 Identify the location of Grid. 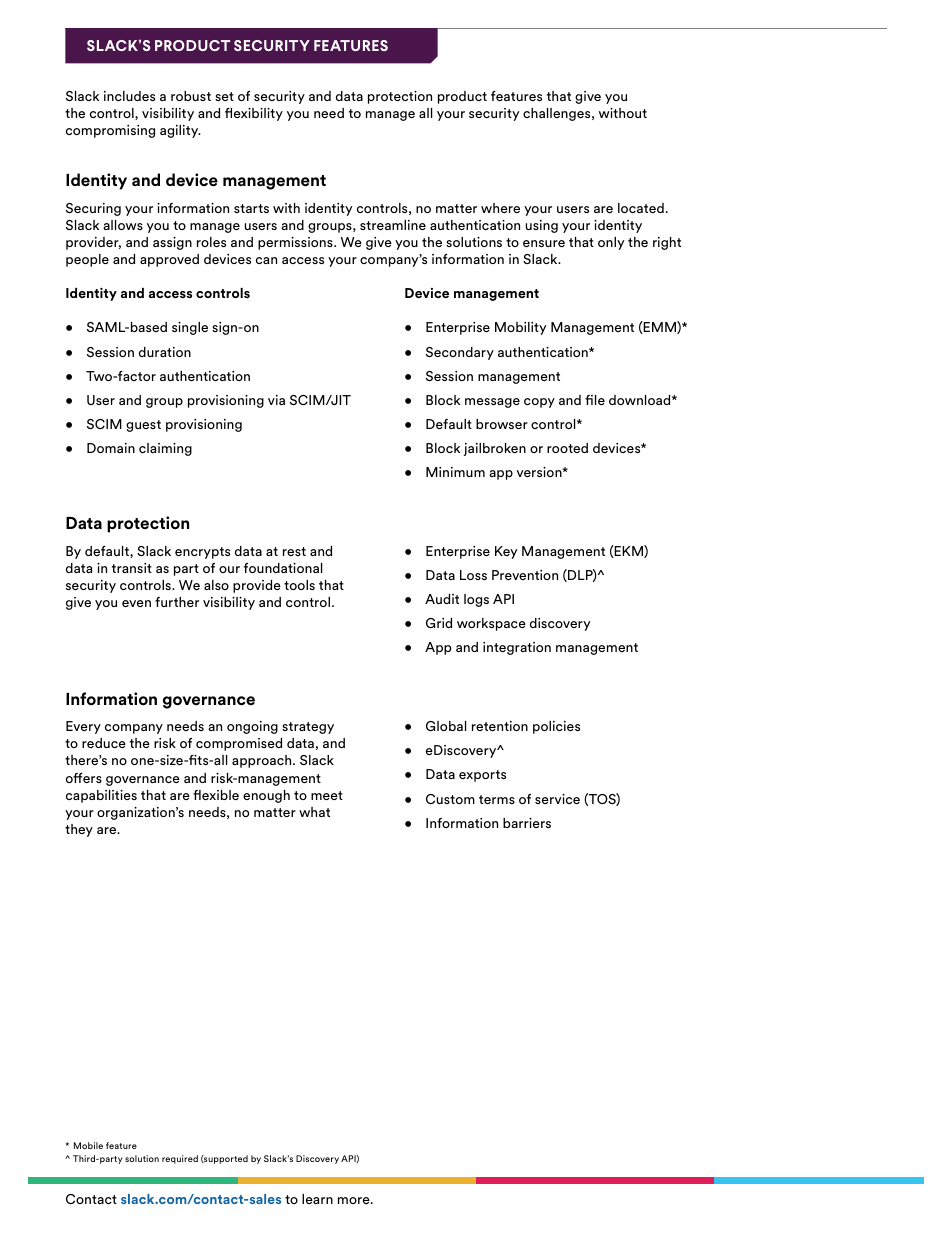
(439, 623).
